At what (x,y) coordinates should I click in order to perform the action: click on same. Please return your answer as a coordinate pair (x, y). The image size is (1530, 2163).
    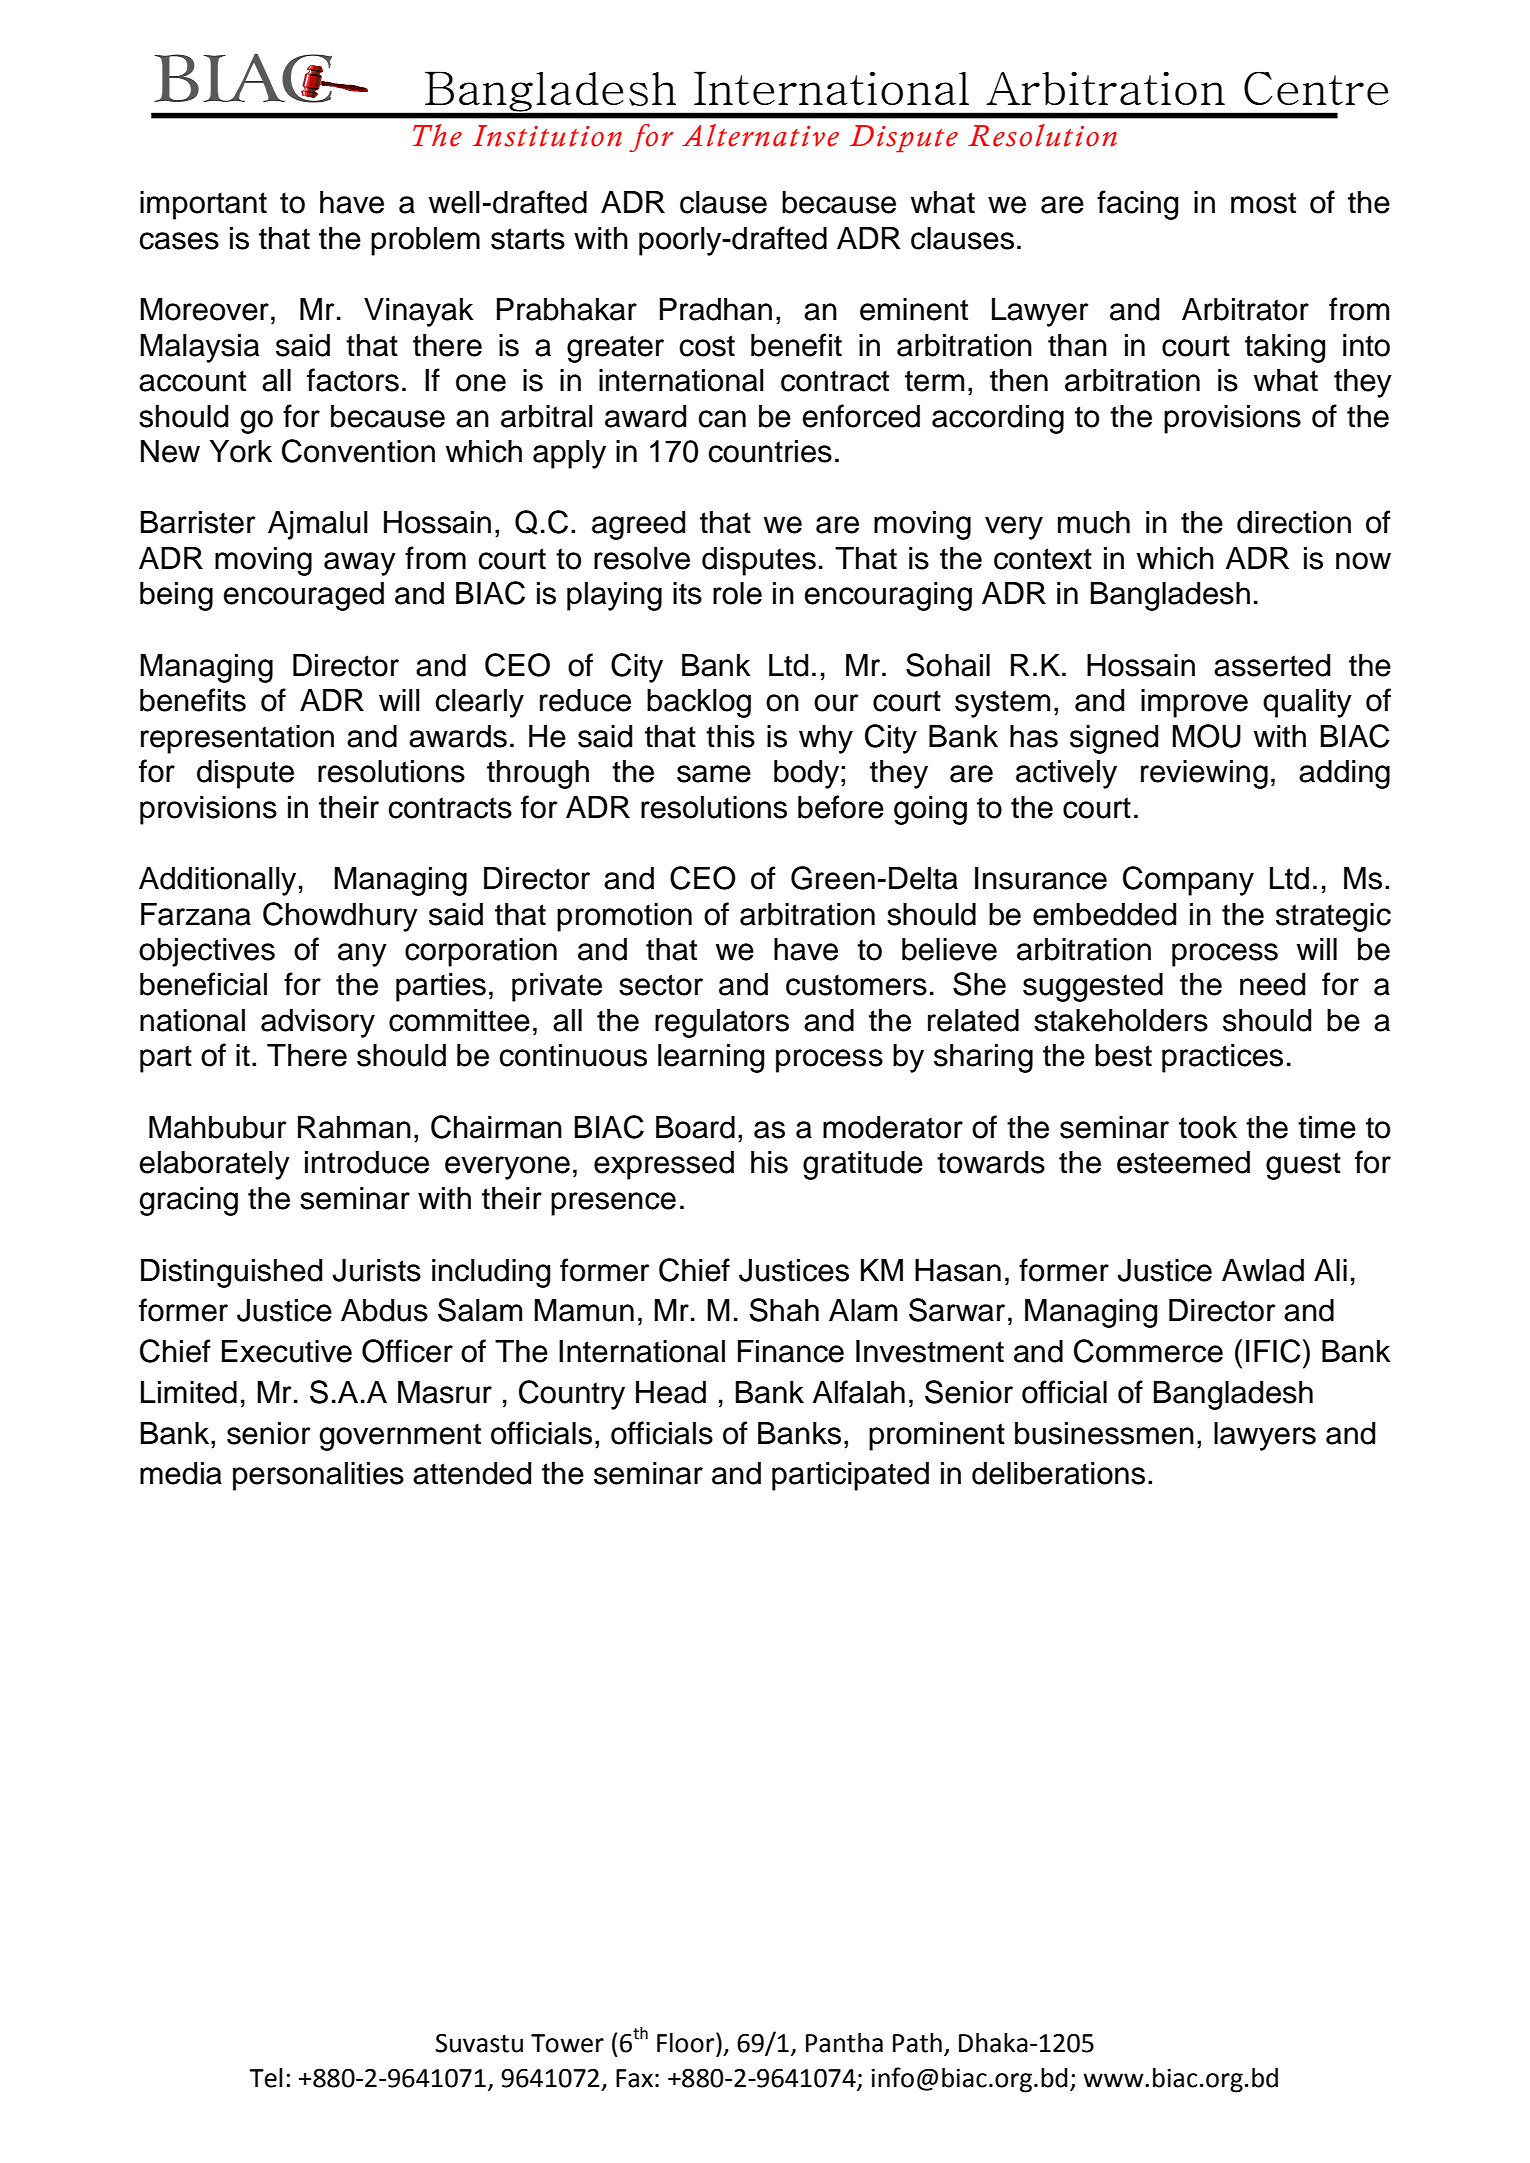
    Looking at the image, I should click on (714, 774).
